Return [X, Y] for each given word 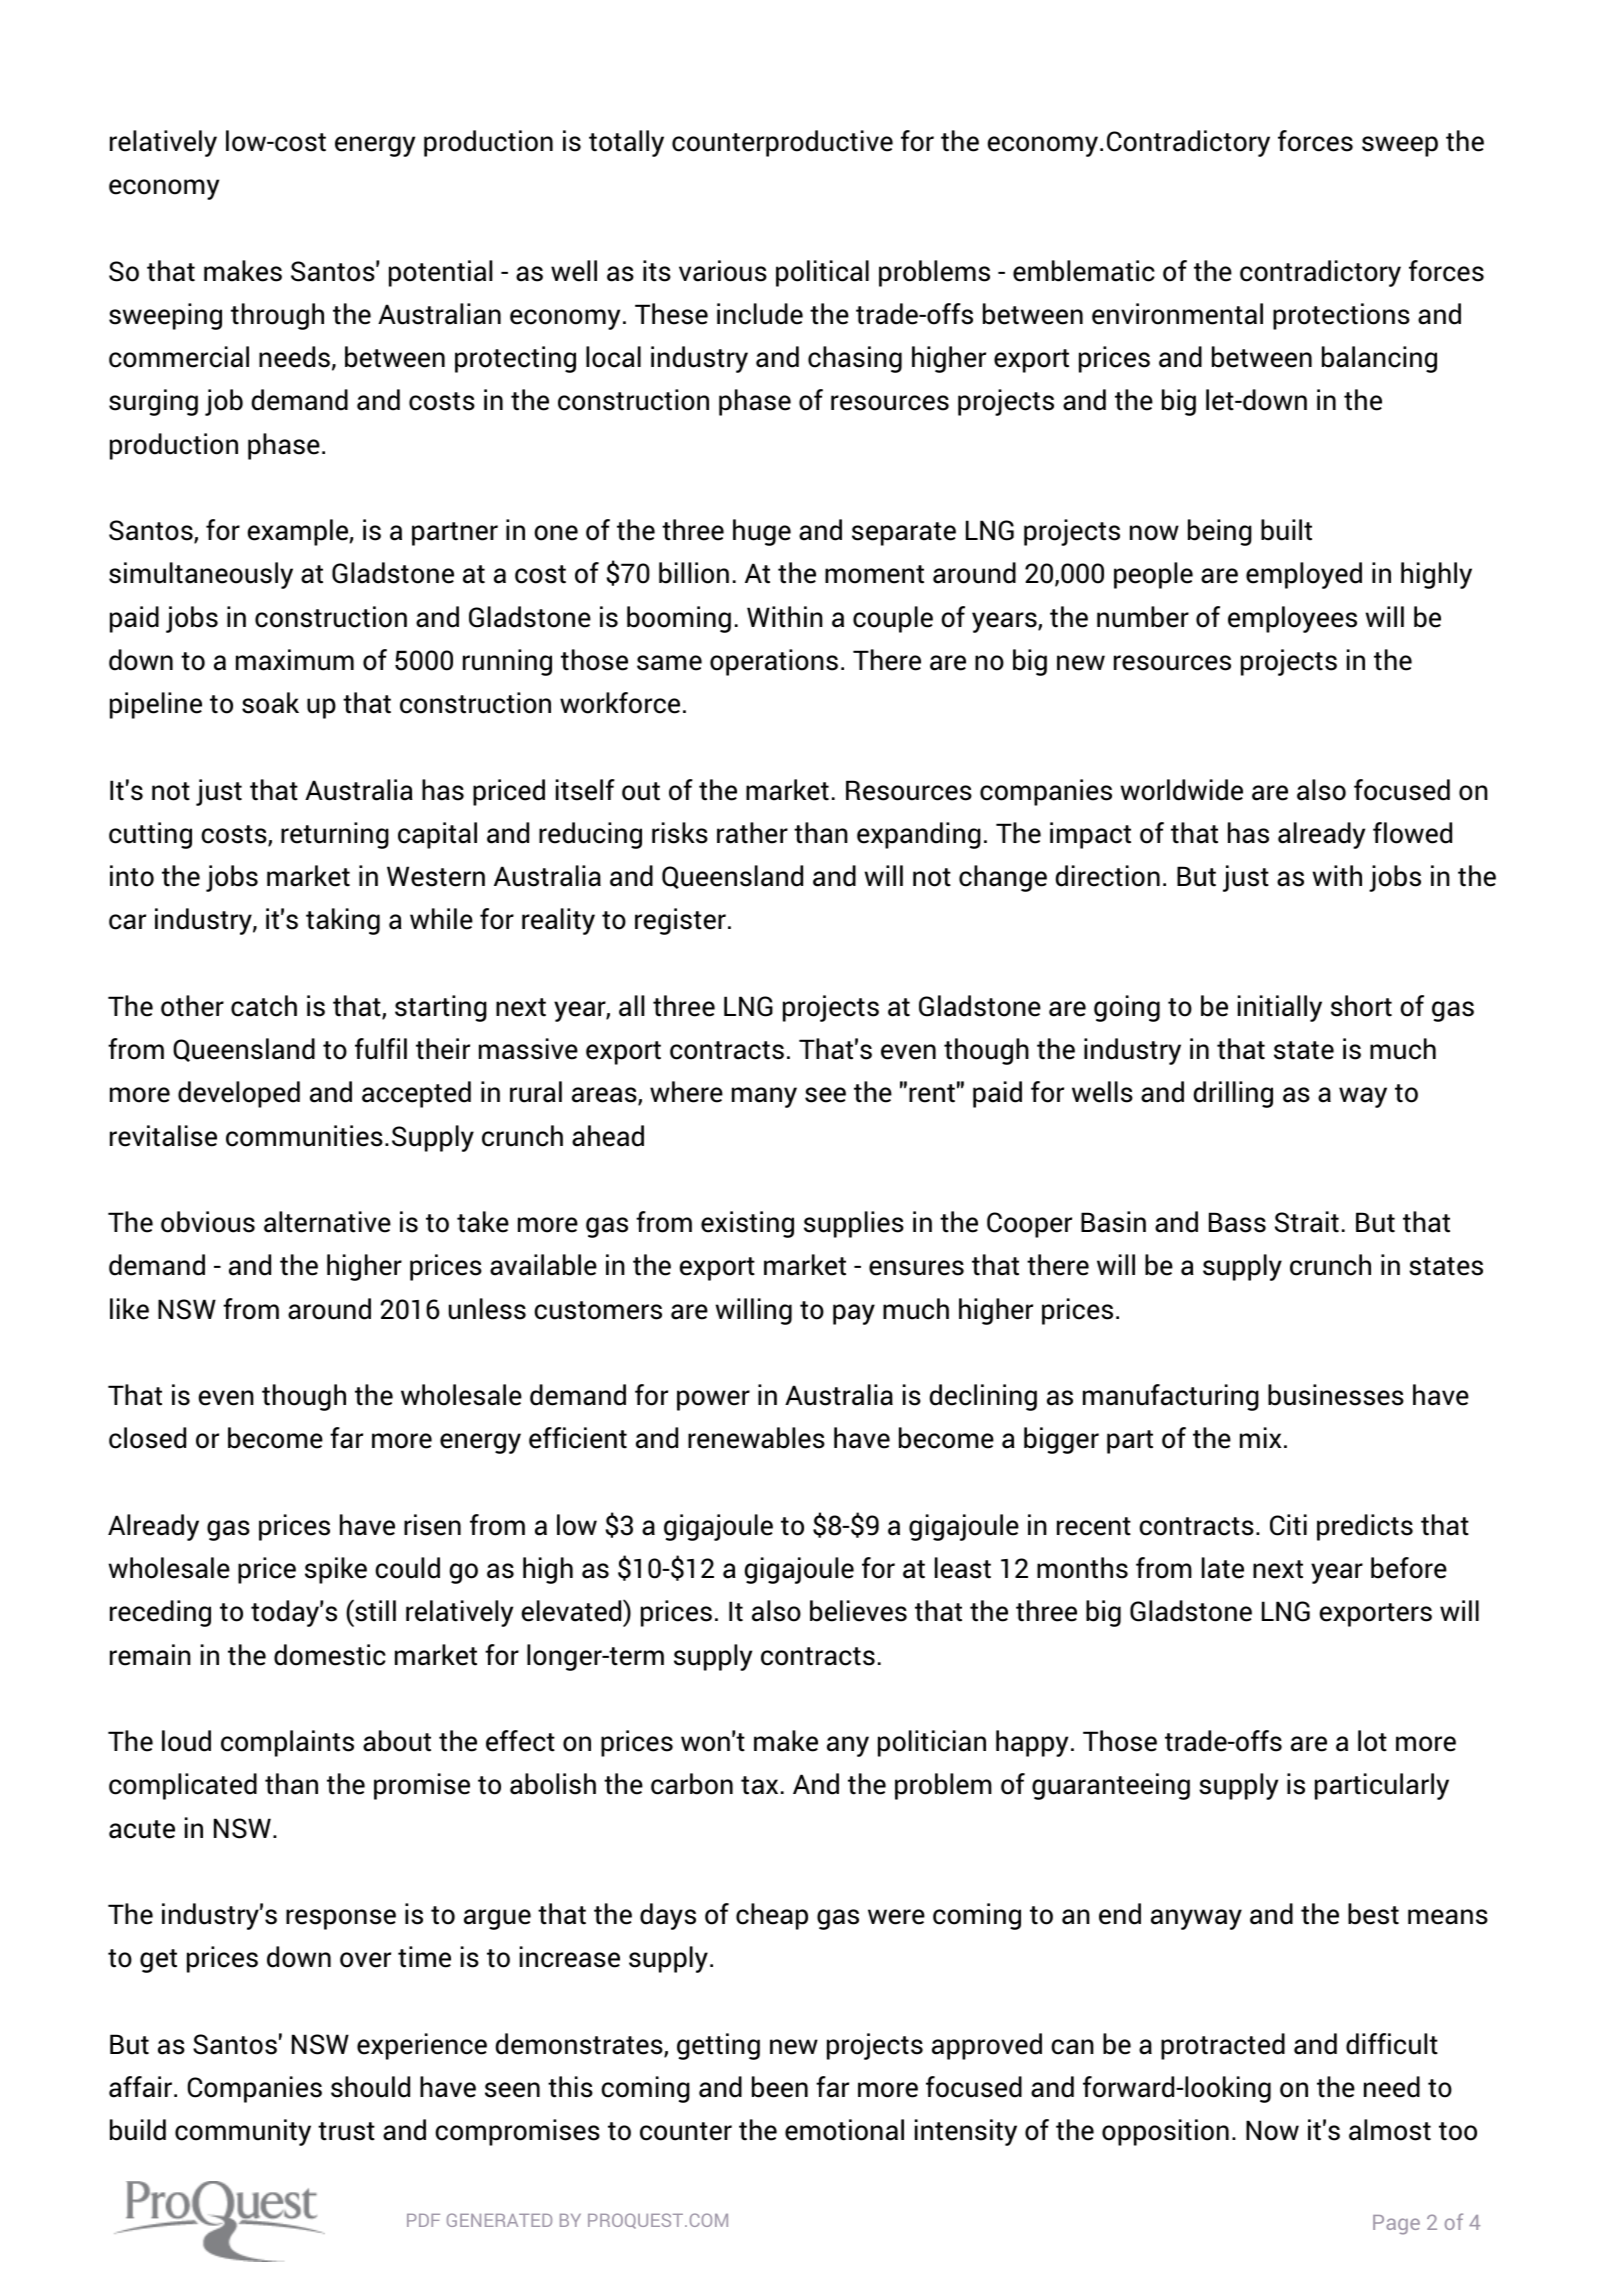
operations [774, 662]
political [822, 273]
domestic [330, 1655]
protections [1341, 316]
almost [1390, 2130]
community [243, 2132]
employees [1292, 619]
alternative [327, 1222]
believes [858, 1611]
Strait [1307, 1222]
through [277, 316]
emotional [844, 2130]
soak [270, 703]
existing [747, 1224]
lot [1372, 1741]
